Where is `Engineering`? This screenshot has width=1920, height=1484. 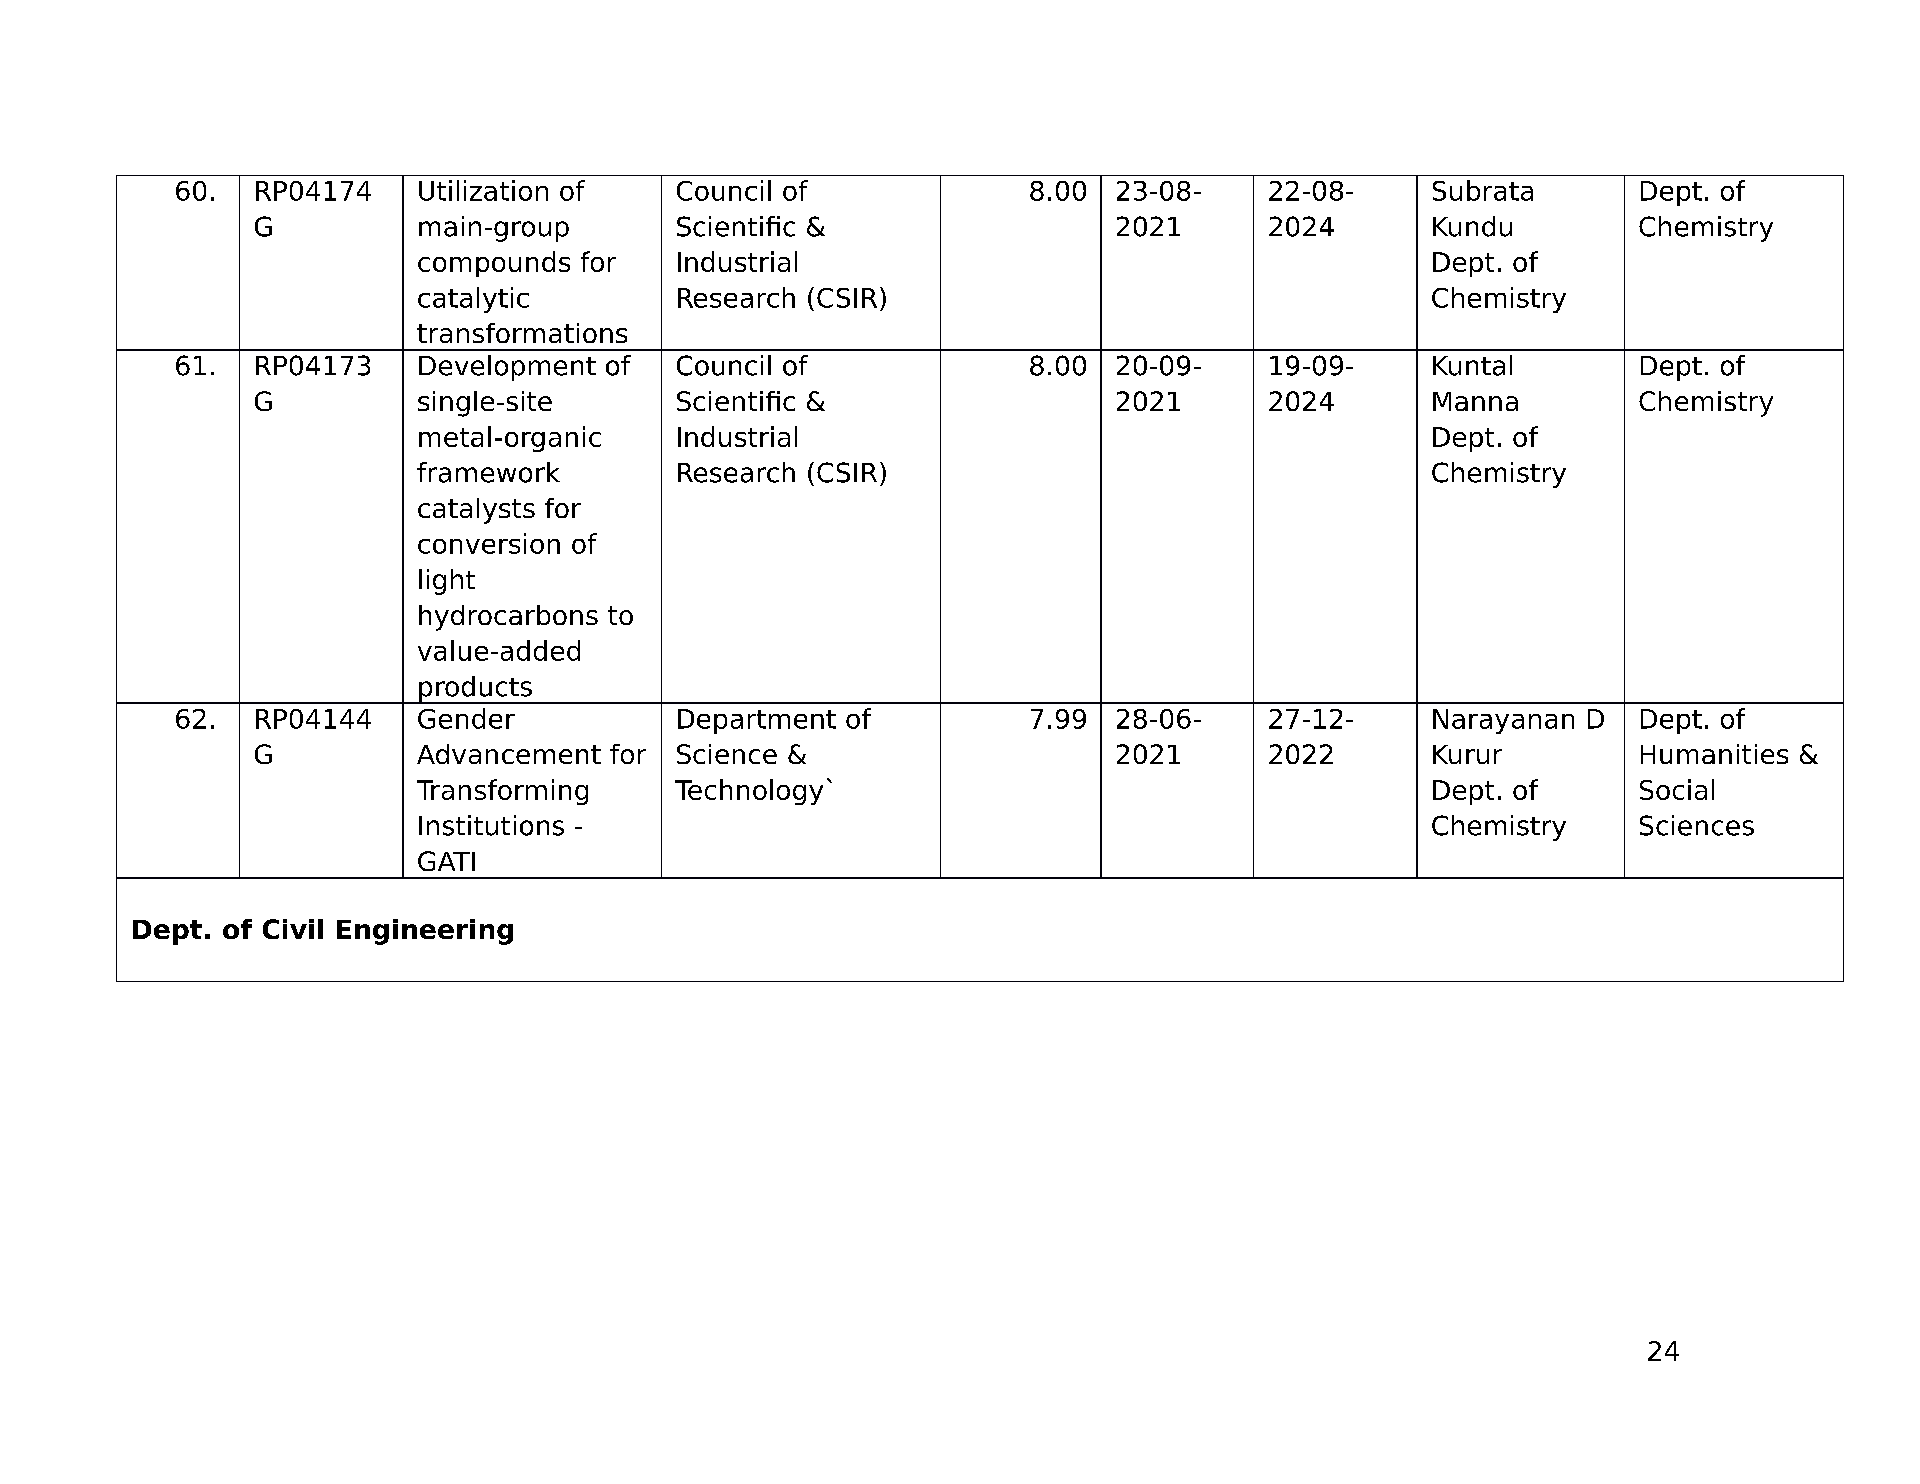 Engineering is located at coordinates (425, 932).
